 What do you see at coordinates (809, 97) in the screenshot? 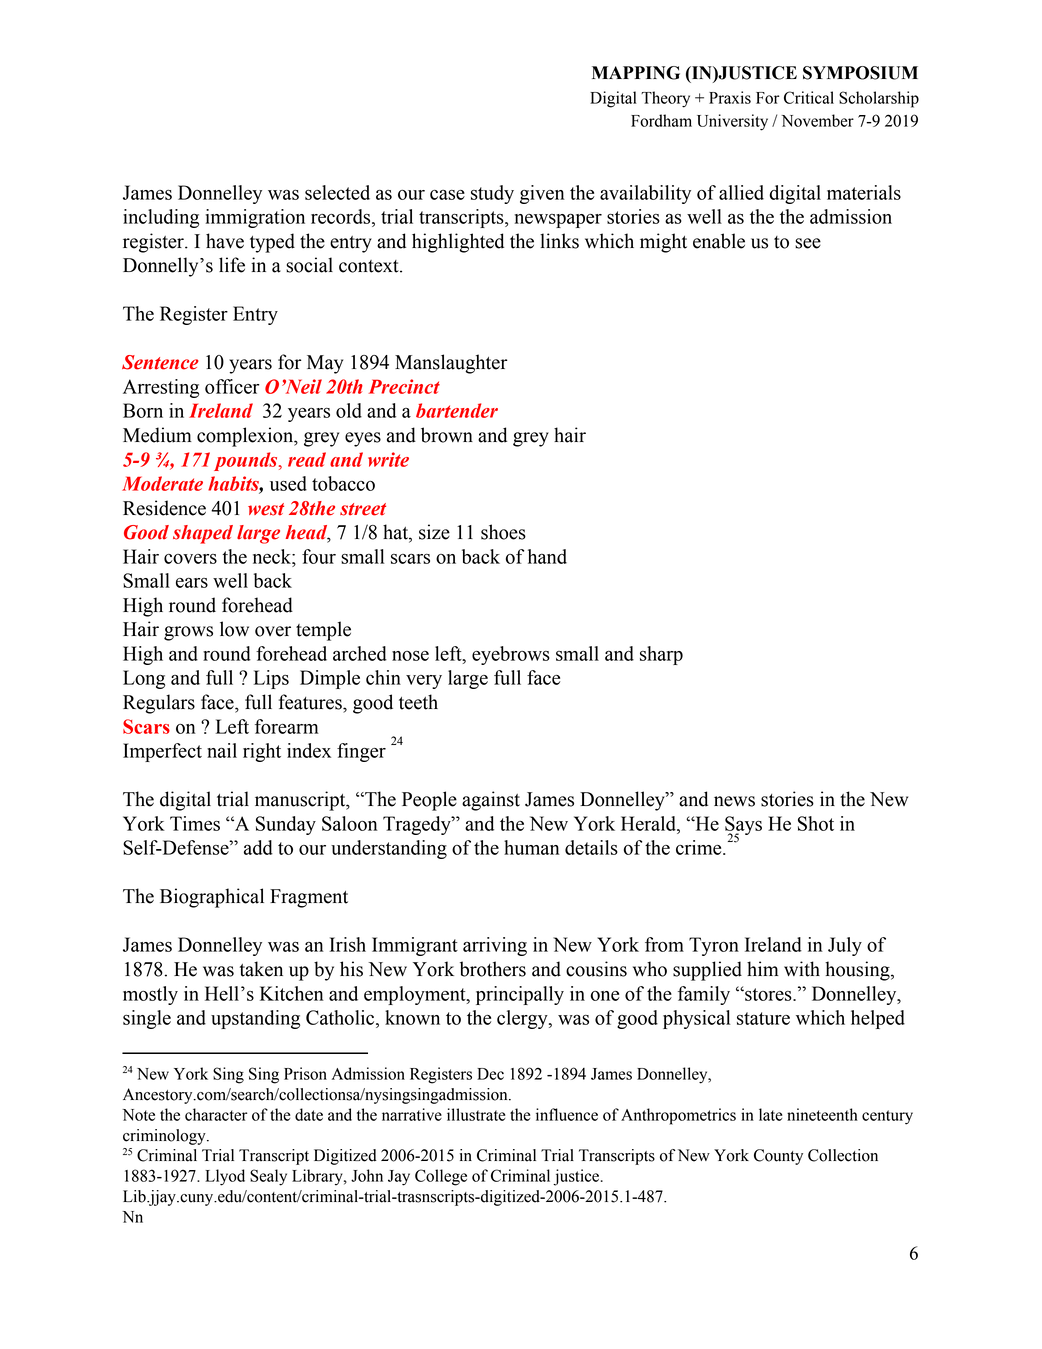
I see `Critical` at bounding box center [809, 97].
